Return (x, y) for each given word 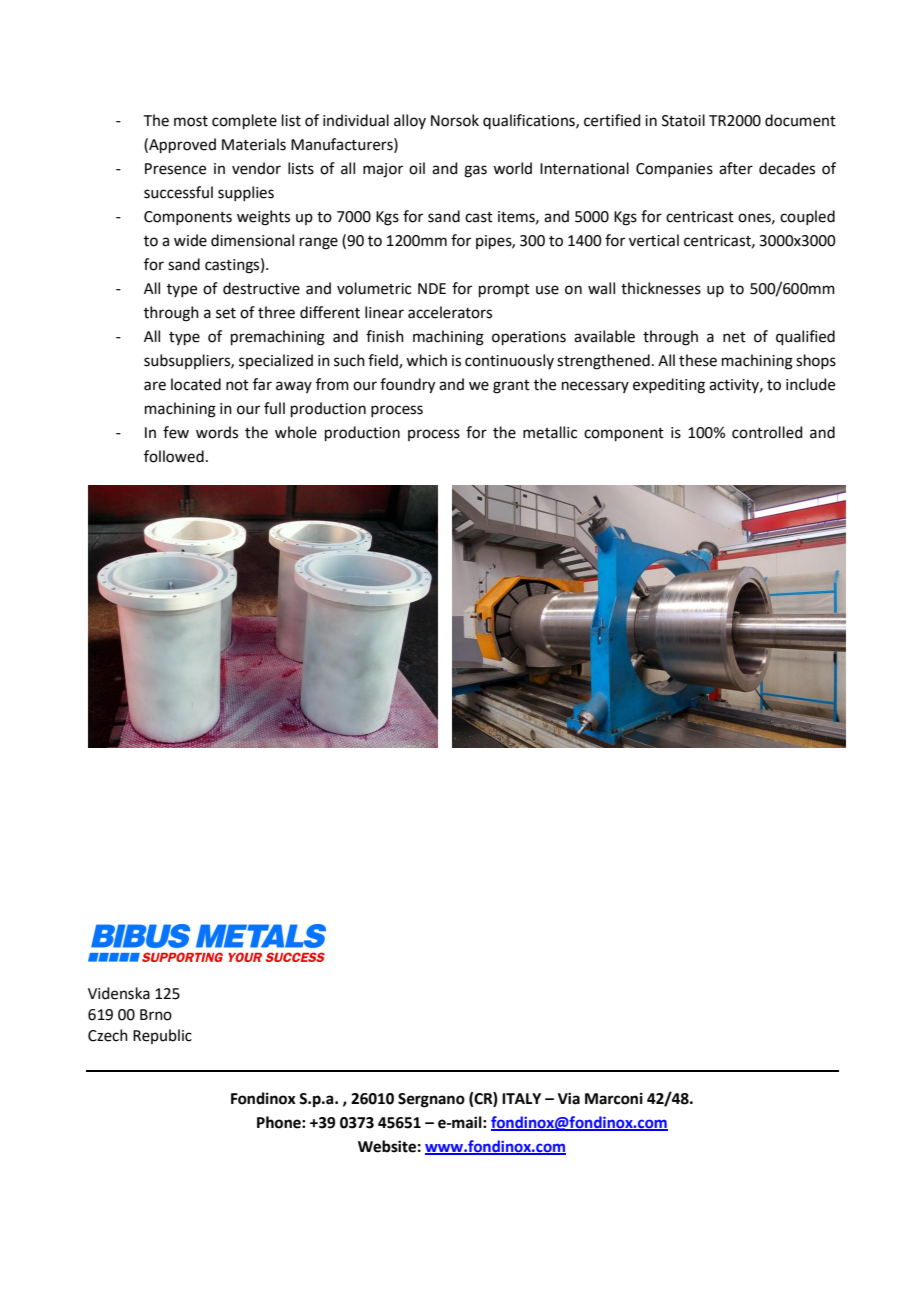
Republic (162, 1036)
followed (174, 456)
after (736, 168)
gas (475, 171)
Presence (175, 169)
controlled (767, 432)
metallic (550, 432)
